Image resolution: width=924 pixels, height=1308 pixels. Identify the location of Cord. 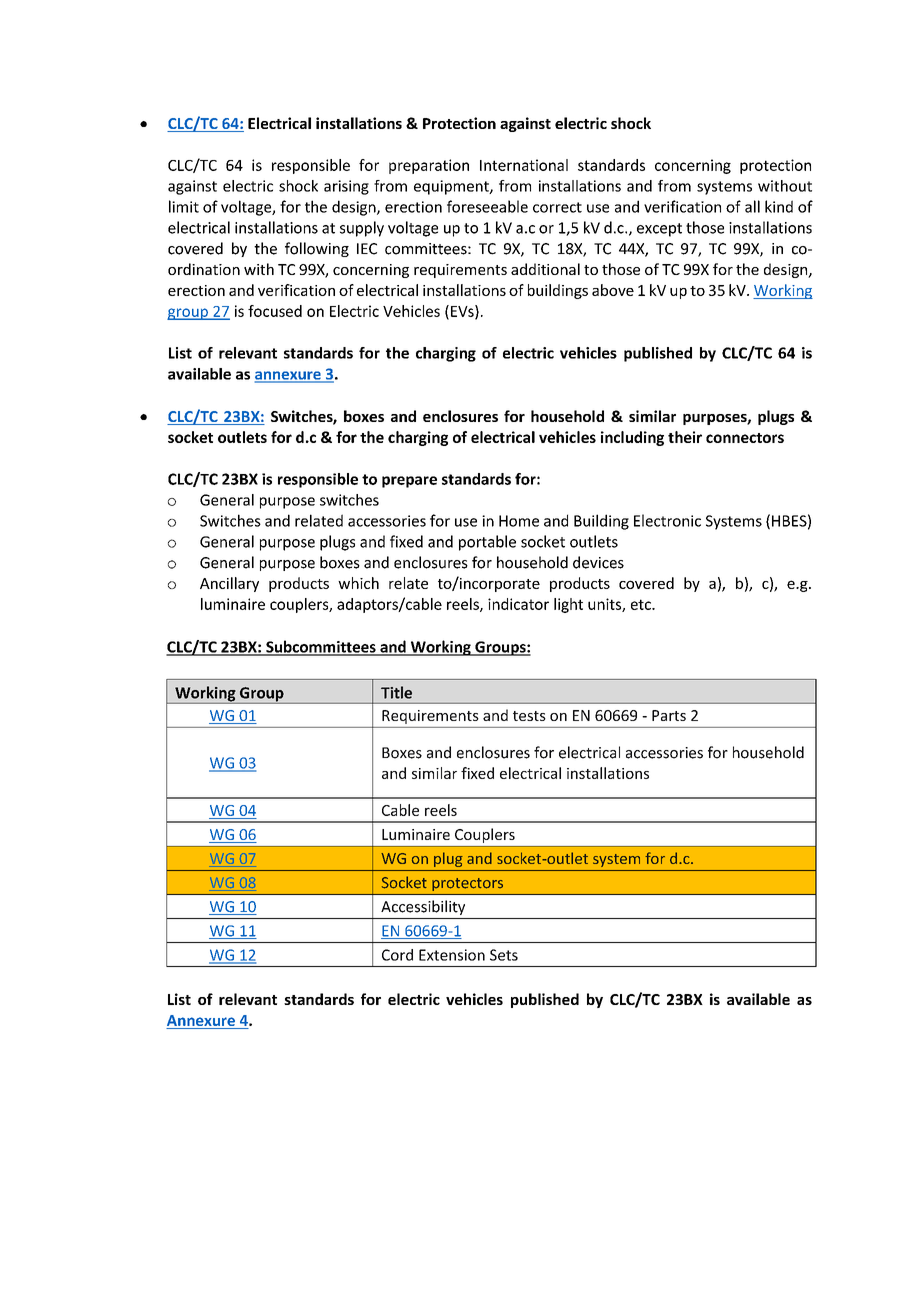
(397, 955).
